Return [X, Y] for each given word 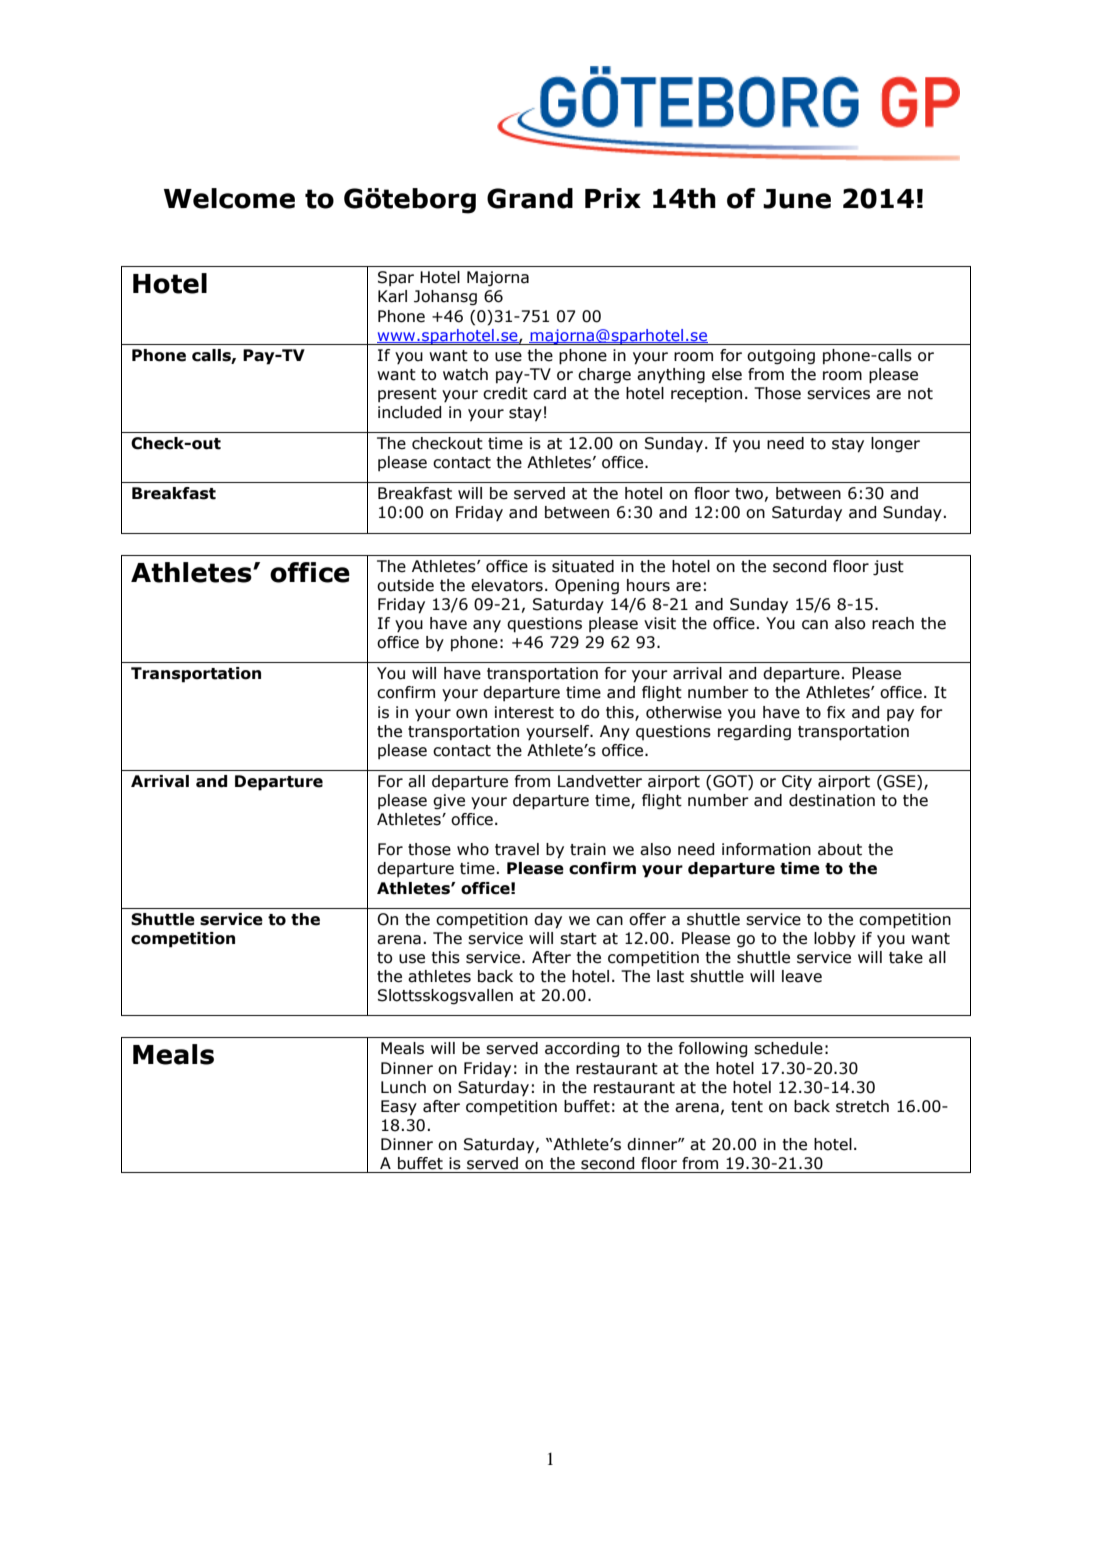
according [582, 1049]
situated [583, 566]
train [588, 849]
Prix [613, 198]
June [797, 199]
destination [832, 800]
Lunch [403, 1087]
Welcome [229, 198]
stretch [862, 1106]
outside [405, 585]
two [749, 494]
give [449, 802]
